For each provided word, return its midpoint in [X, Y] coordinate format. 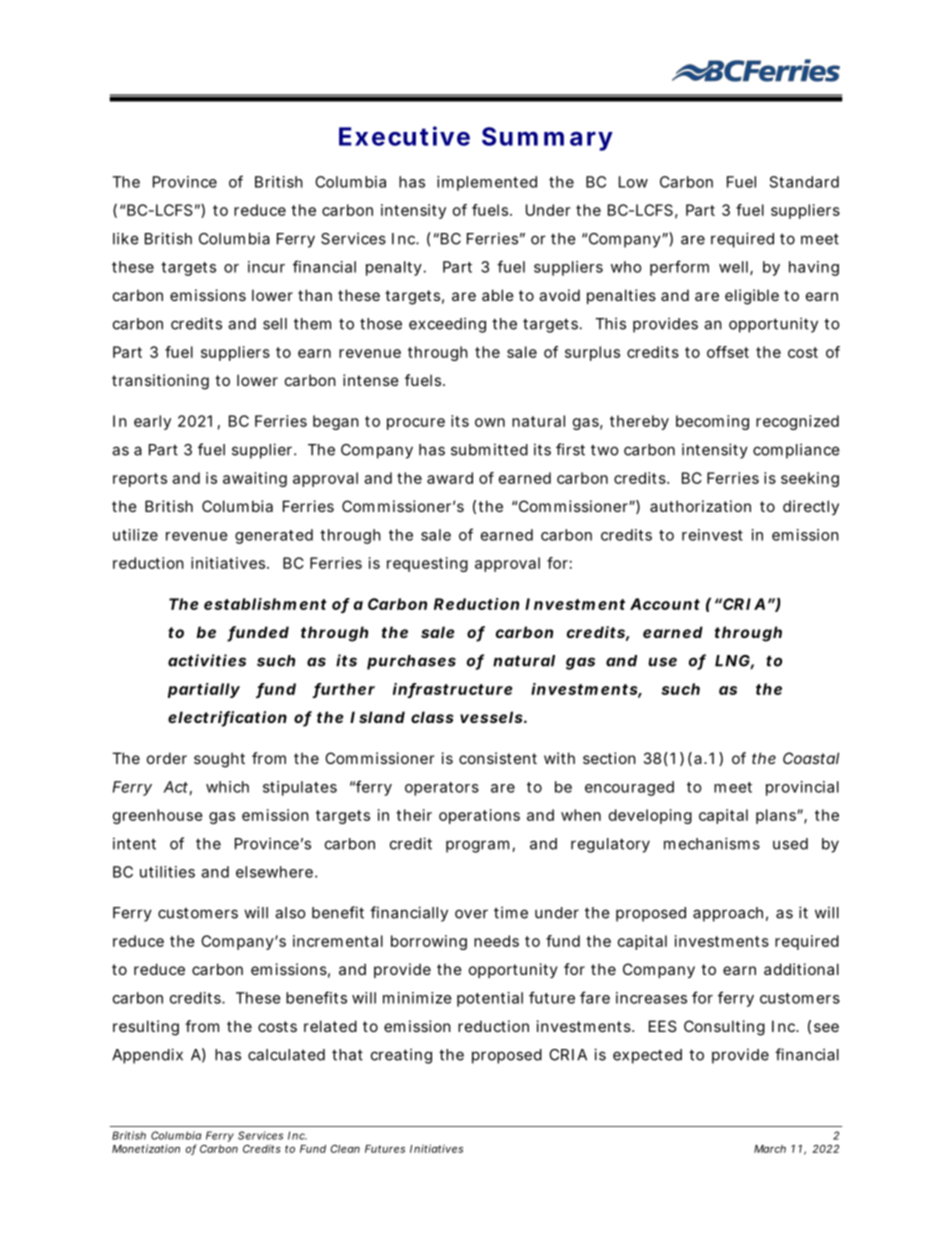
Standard [804, 182]
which [227, 787]
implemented [487, 183]
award [450, 478]
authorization [700, 506]
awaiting [255, 479]
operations [479, 816]
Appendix [147, 1056]
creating [401, 1056]
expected [647, 1056]
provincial [802, 788]
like [126, 238]
